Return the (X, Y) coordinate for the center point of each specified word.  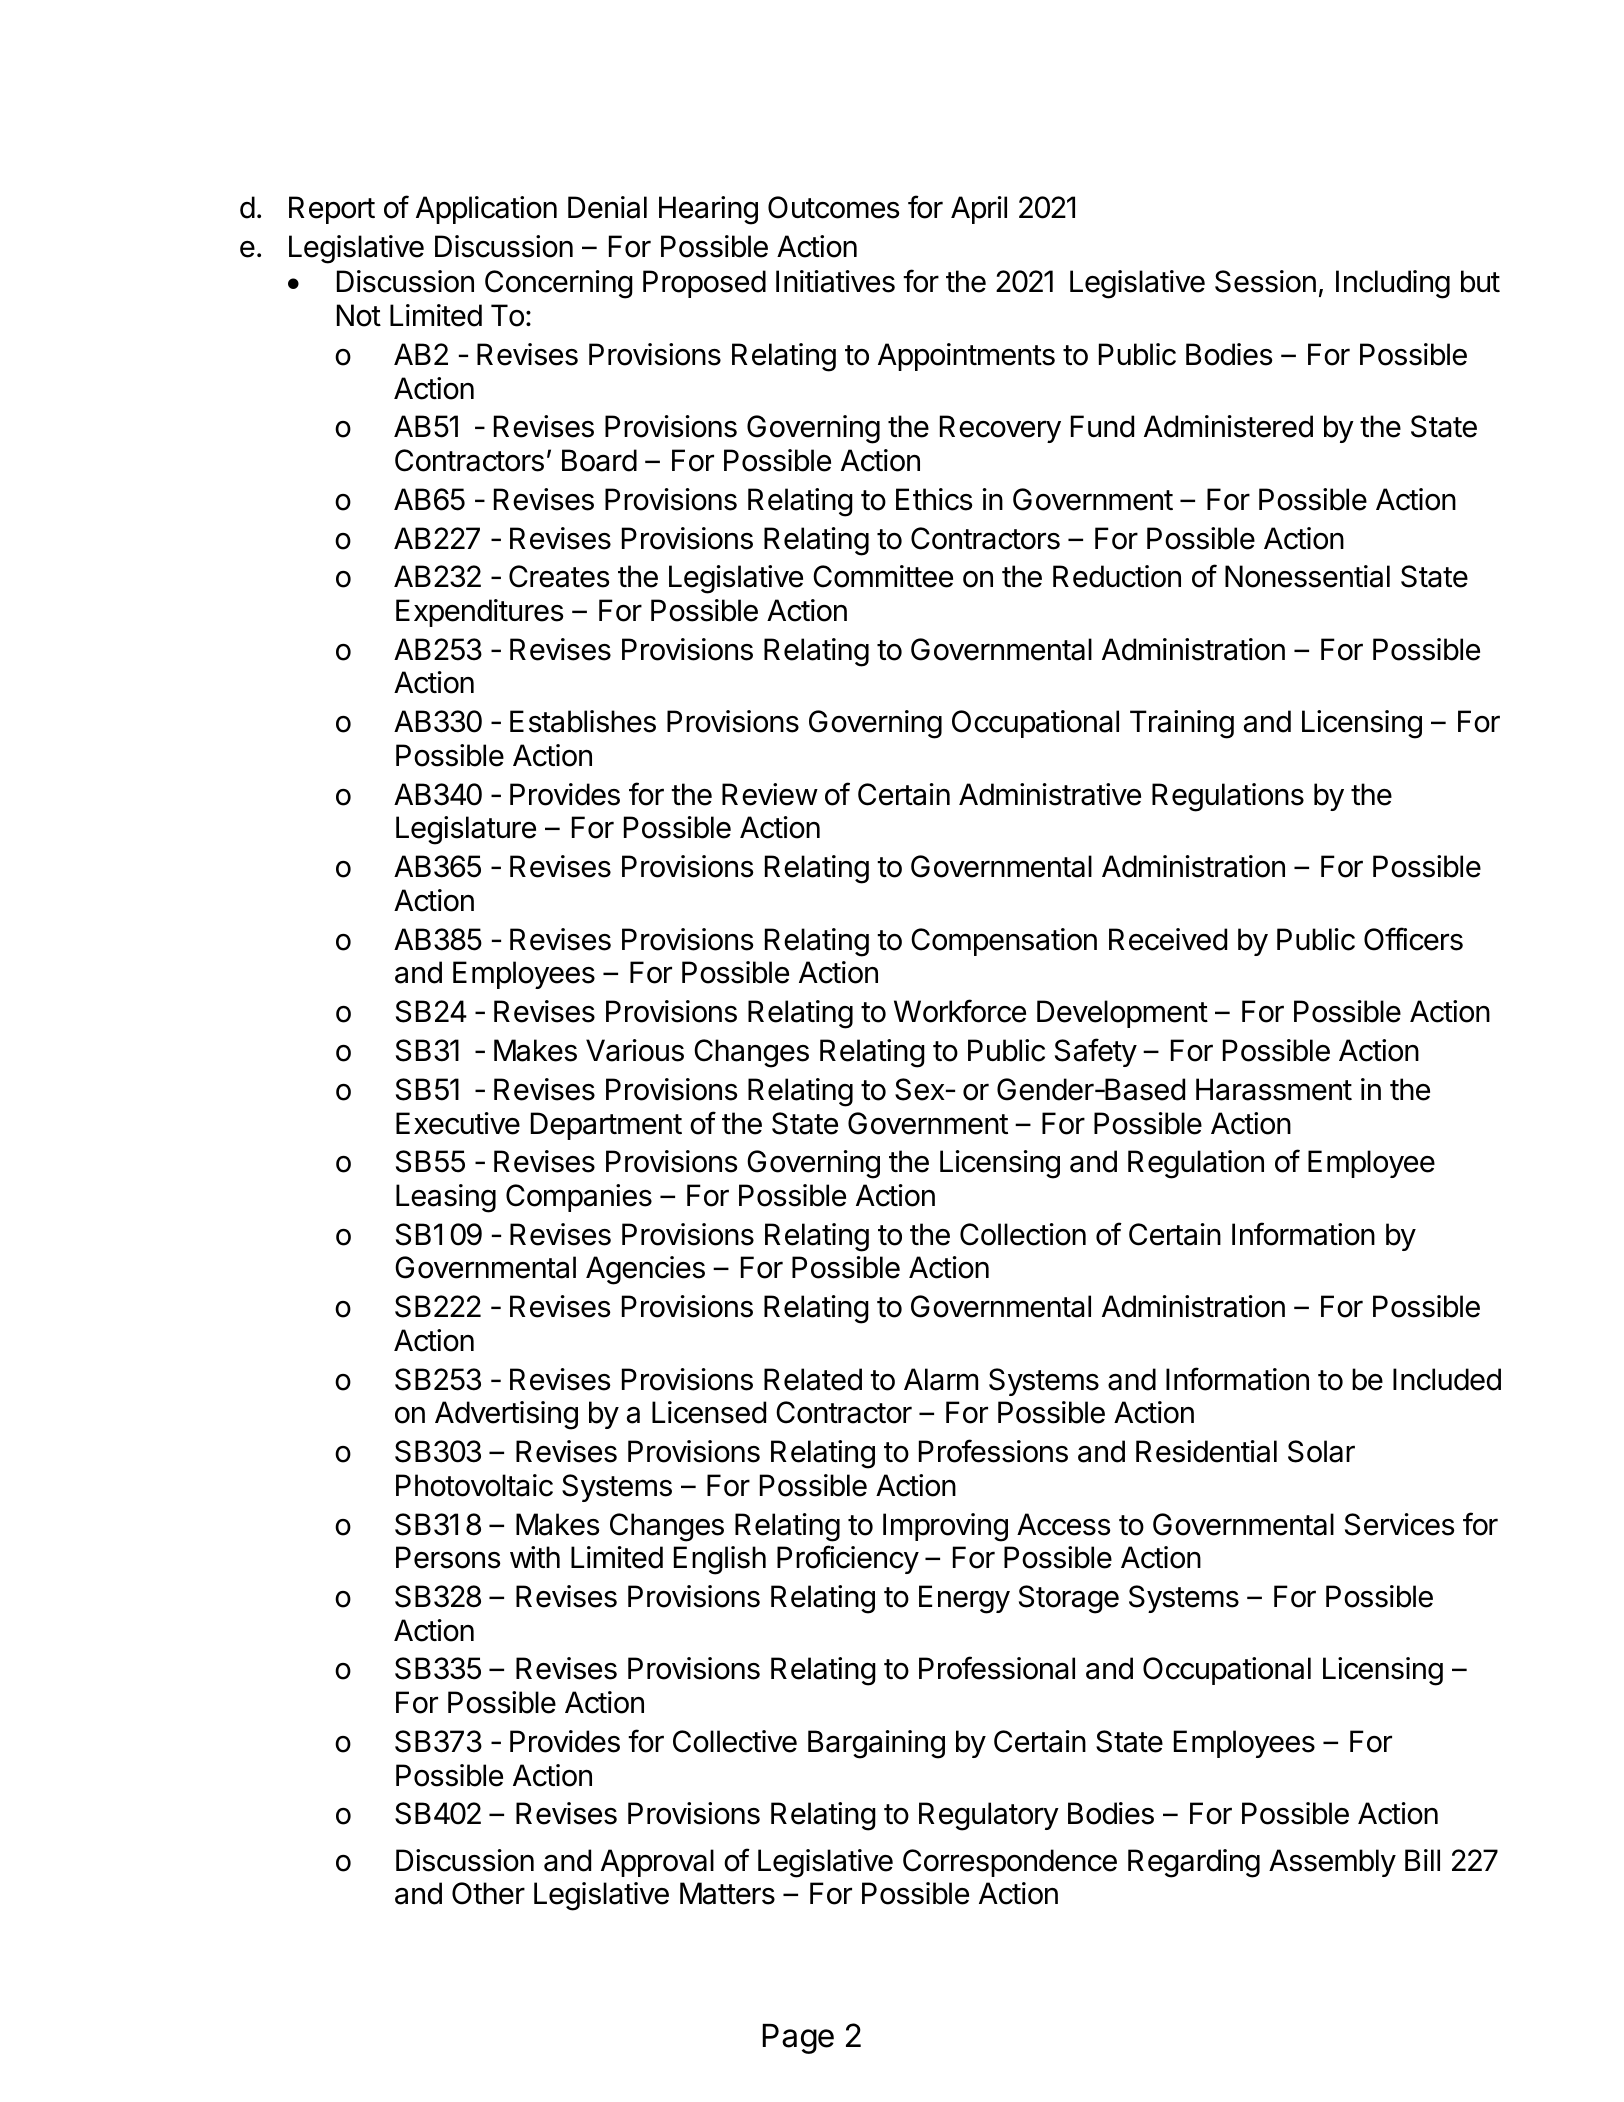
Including (1393, 284)
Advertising (506, 1415)
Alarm (941, 1379)
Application (486, 210)
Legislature (466, 830)
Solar (1321, 1451)
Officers (1413, 939)
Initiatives (835, 281)
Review (770, 794)
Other (488, 1893)
